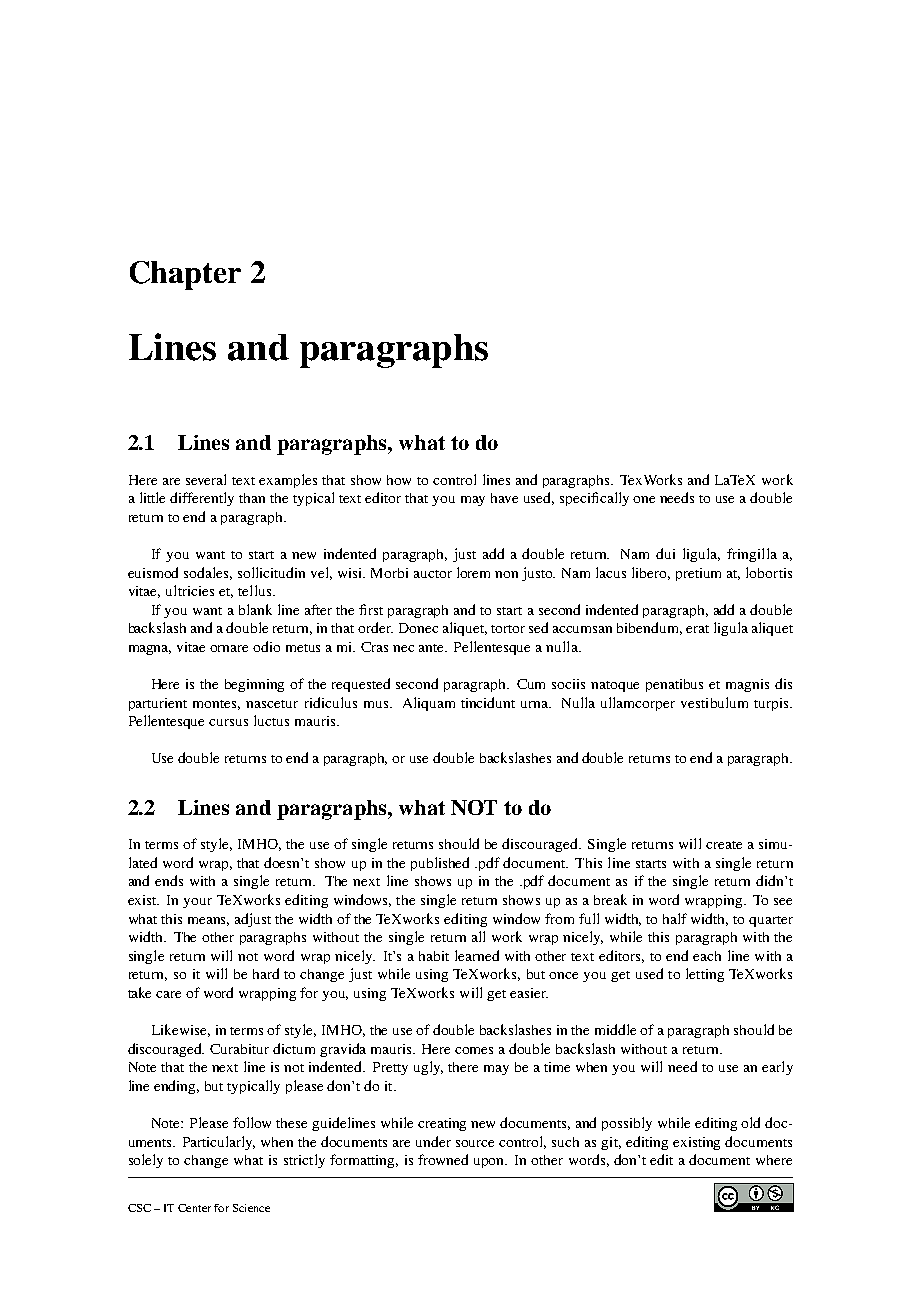 This image has height=1308, width=924. What do you see at coordinates (254, 590) in the image?
I see `tellus` at bounding box center [254, 590].
